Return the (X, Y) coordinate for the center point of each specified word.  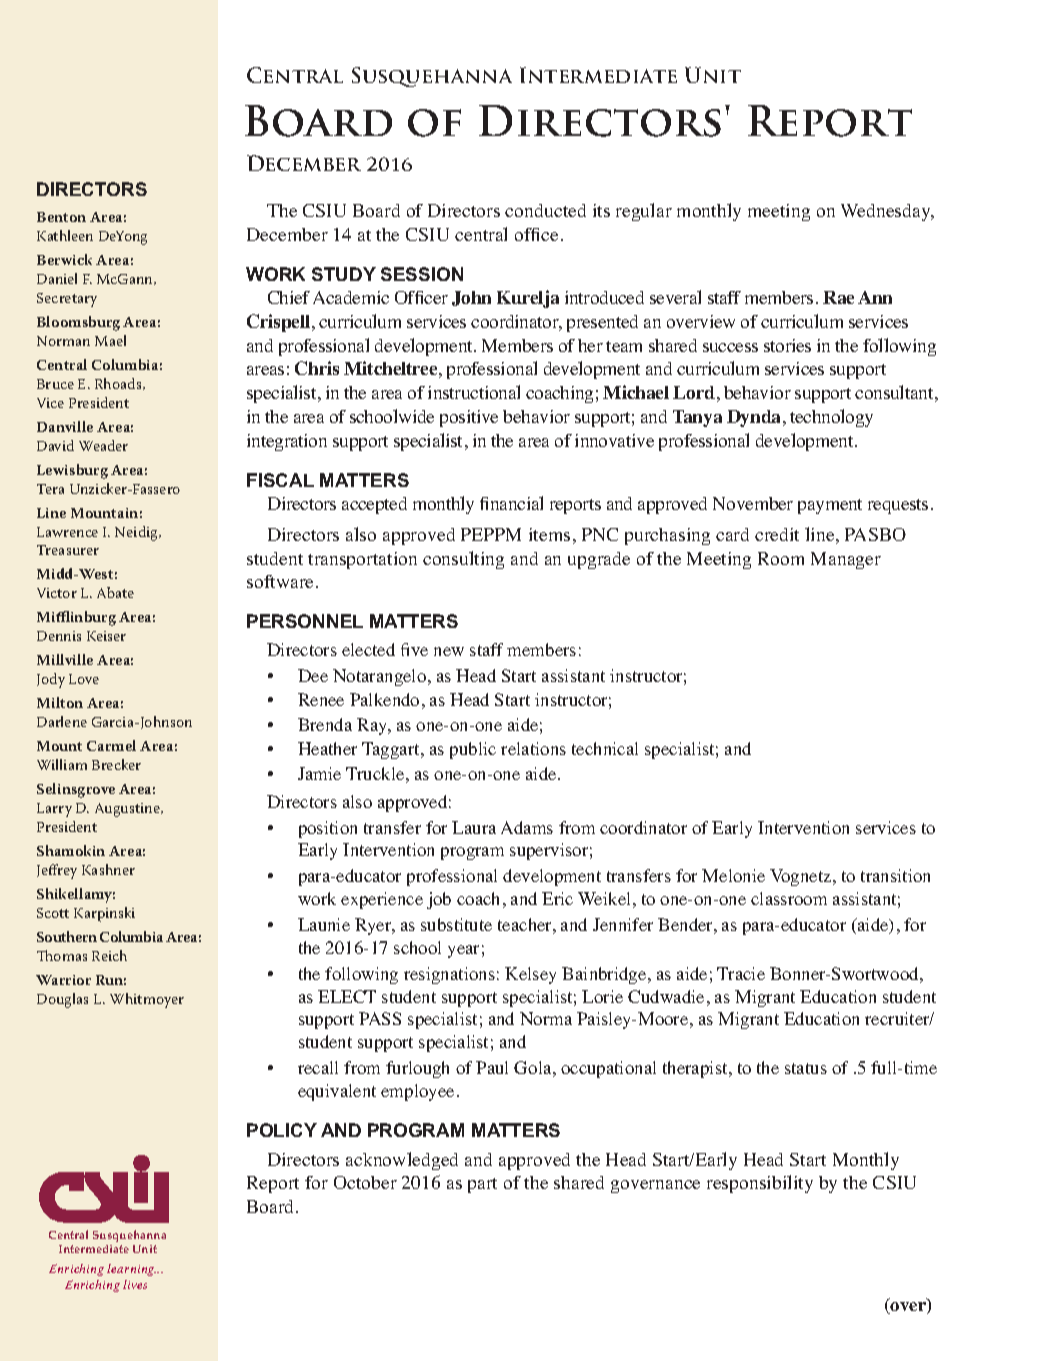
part (482, 1185)
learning (131, 1270)
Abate (115, 592)
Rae (838, 297)
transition (895, 875)
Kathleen (65, 235)
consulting (463, 560)
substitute (456, 924)
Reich (109, 955)
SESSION (422, 274)
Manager (846, 560)
